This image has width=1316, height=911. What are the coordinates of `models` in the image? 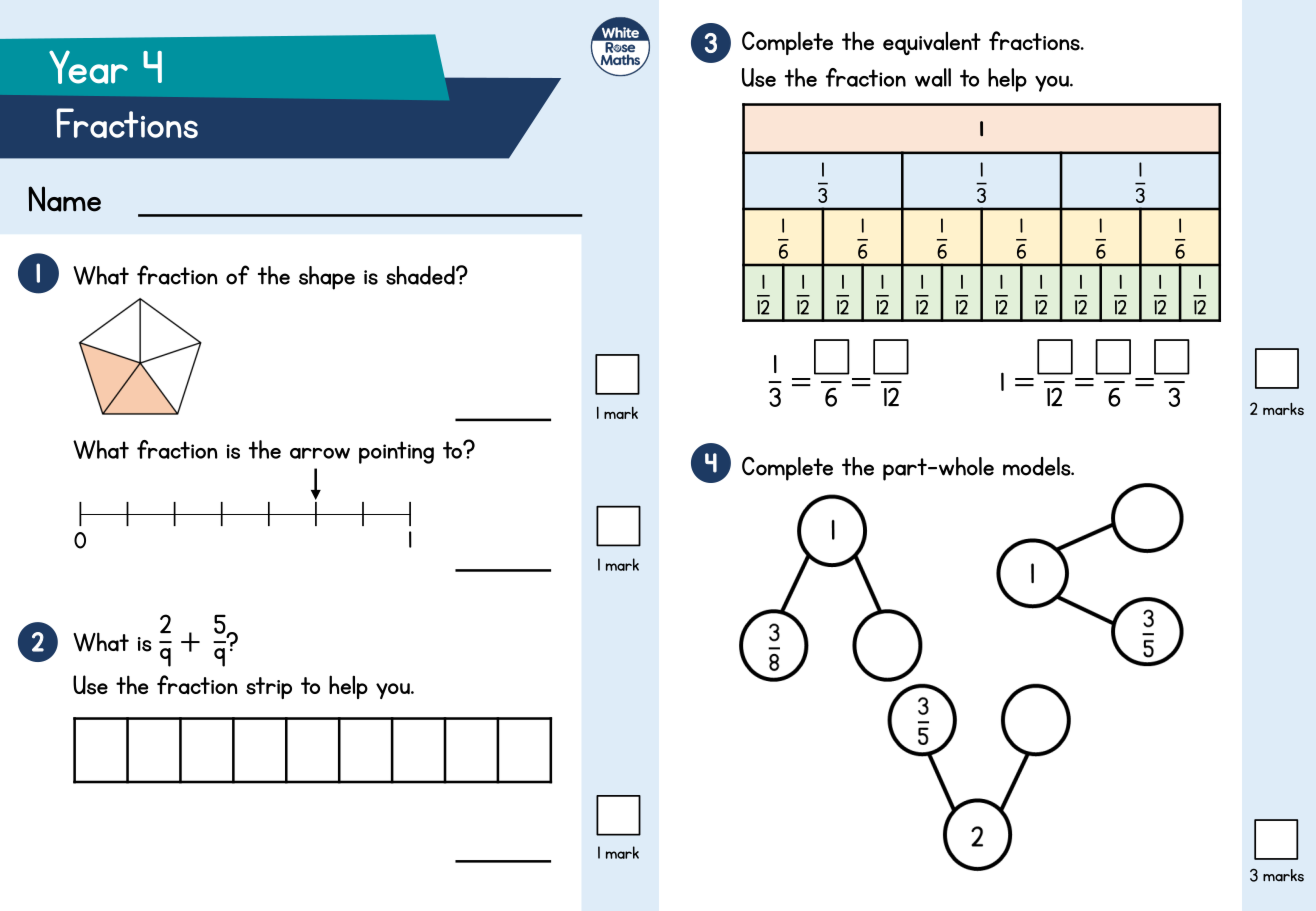 It's located at (1038, 466).
